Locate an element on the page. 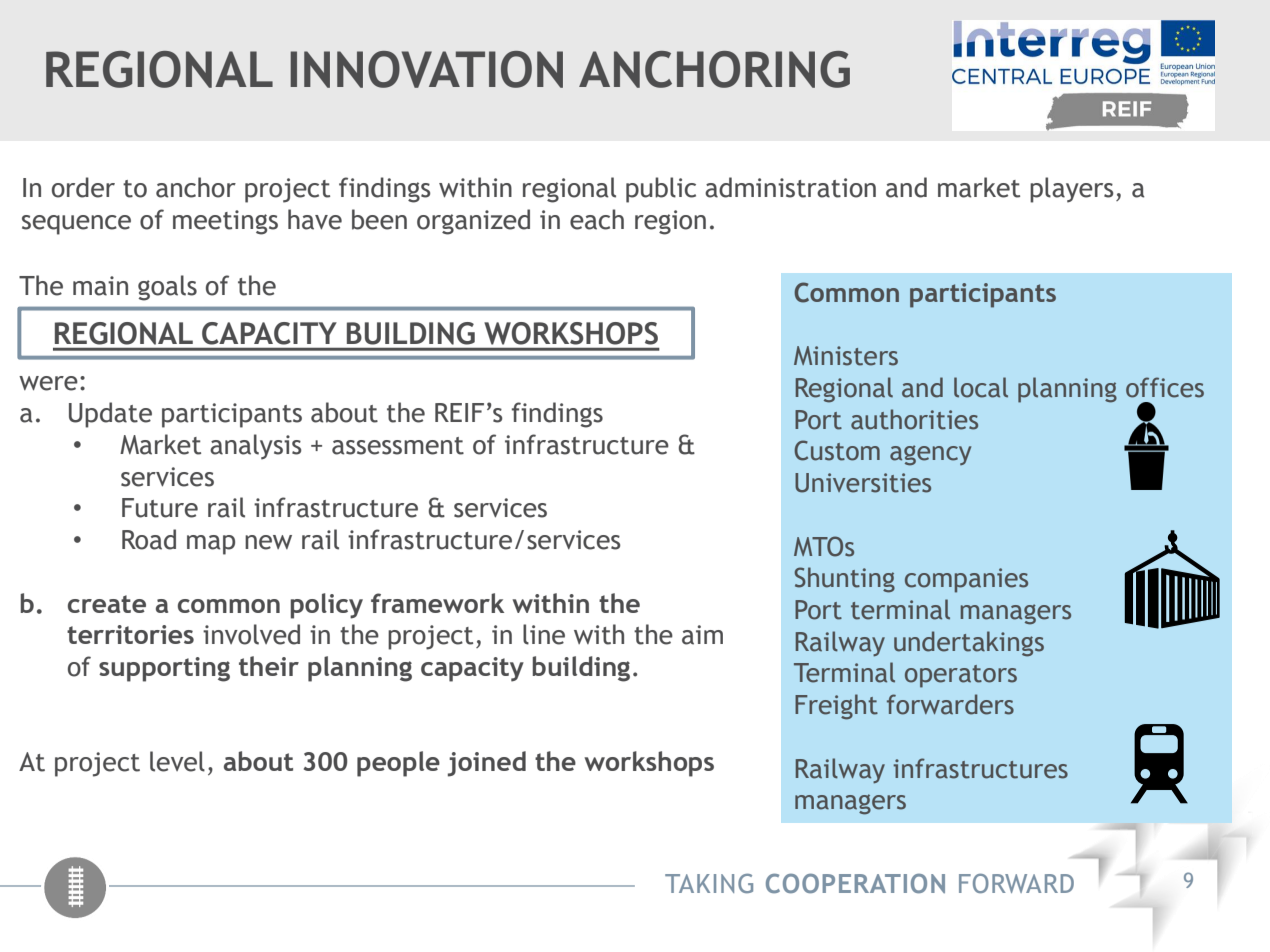 This image has width=1270, height=952. each is located at coordinates (597, 219).
